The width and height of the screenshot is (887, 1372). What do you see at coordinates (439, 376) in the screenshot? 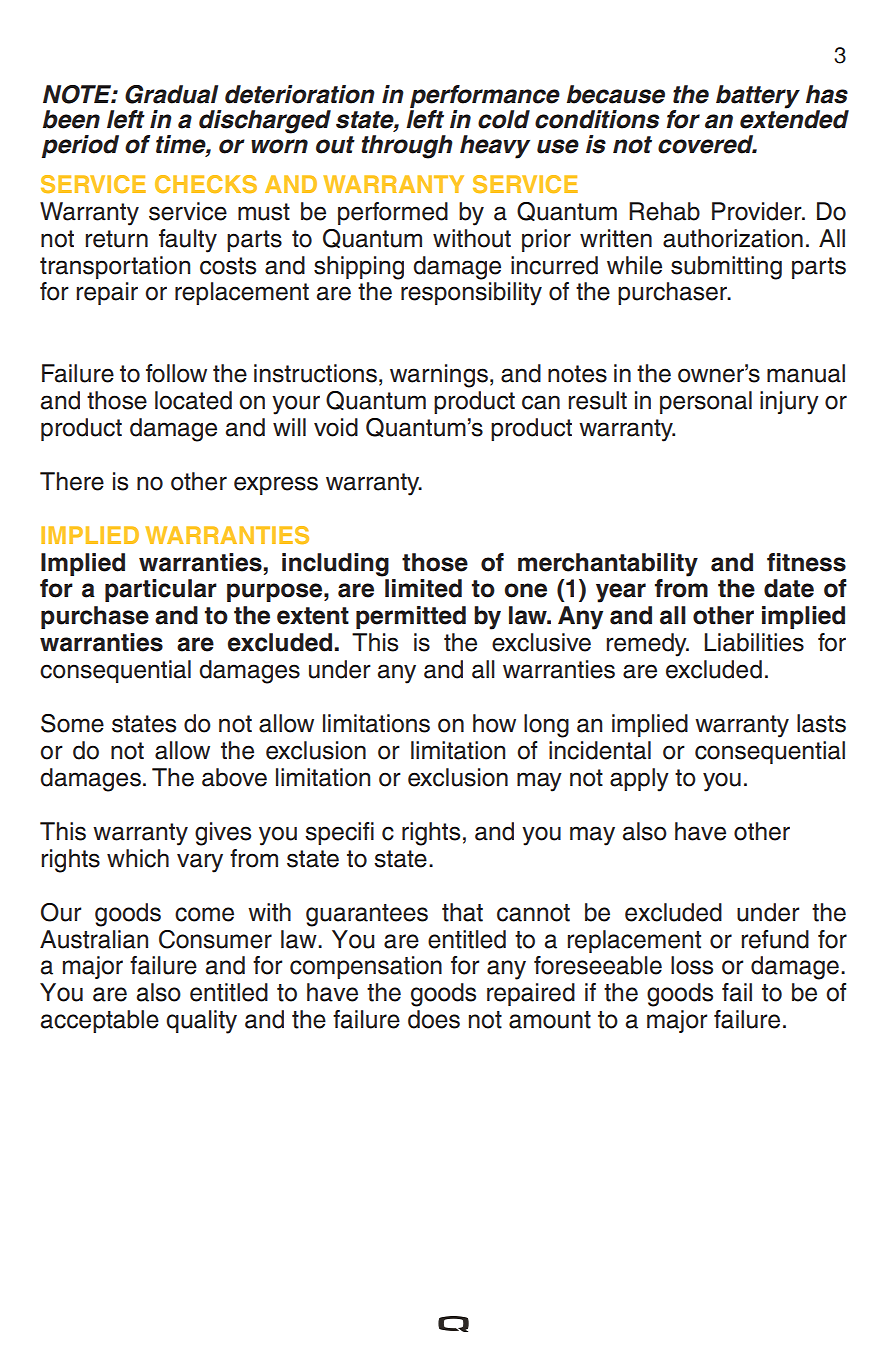
I see `warnings` at bounding box center [439, 376].
